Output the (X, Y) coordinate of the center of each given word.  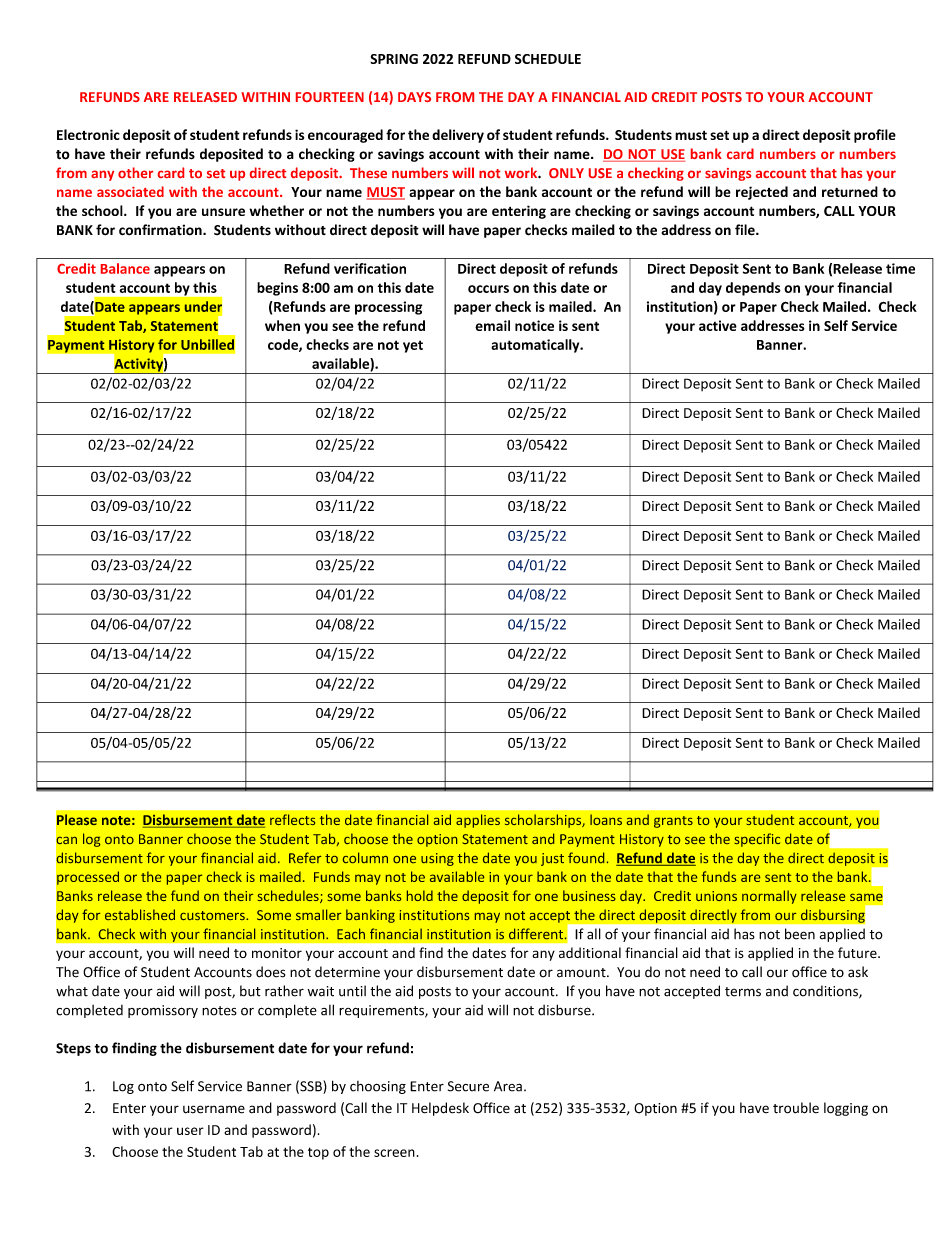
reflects (292, 819)
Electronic (88, 134)
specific (757, 840)
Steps (73, 1049)
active (718, 325)
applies (478, 821)
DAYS (414, 97)
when (282, 325)
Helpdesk (440, 1109)
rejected (762, 193)
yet (413, 346)
